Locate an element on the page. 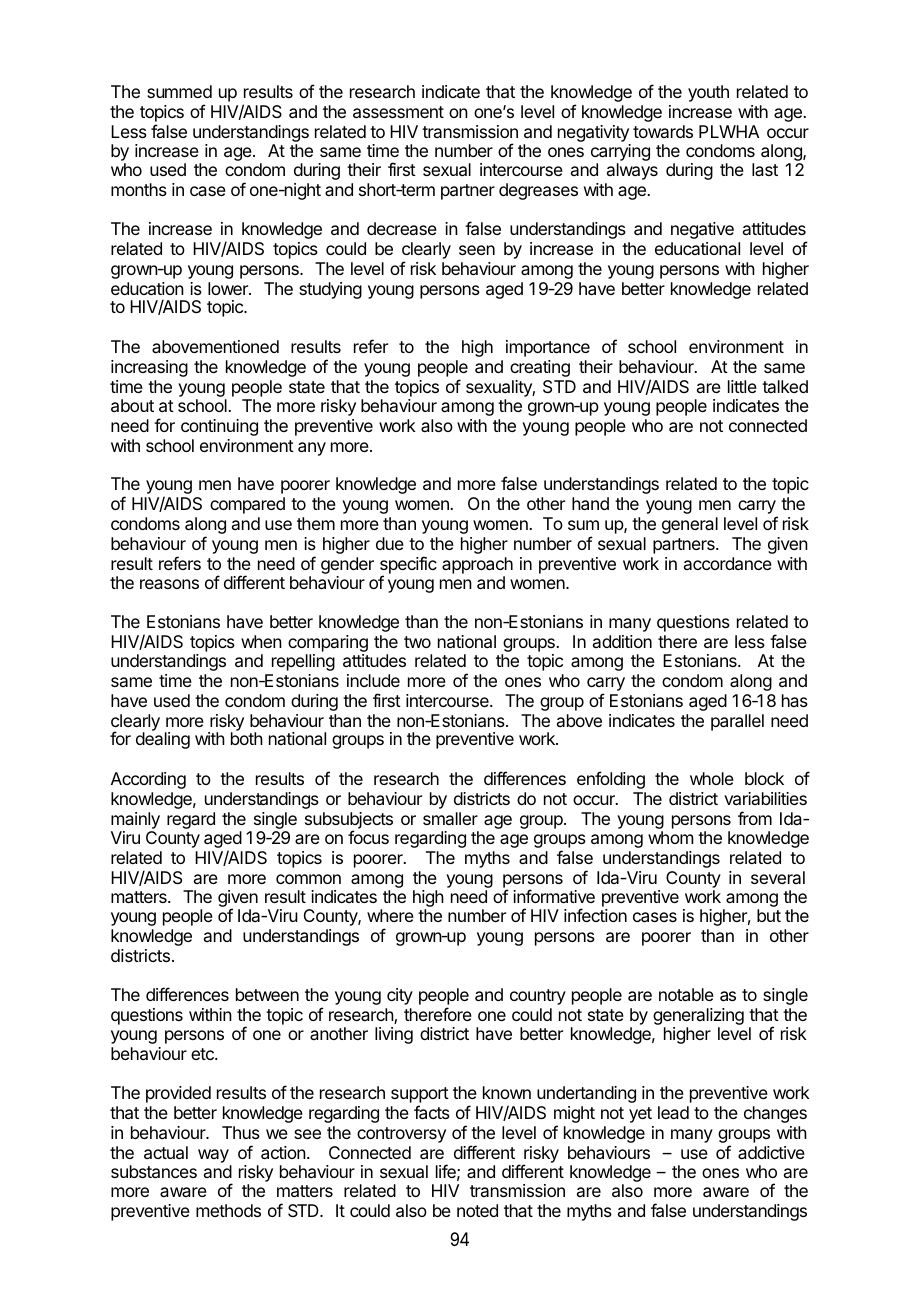  mainly is located at coordinates (135, 820).
